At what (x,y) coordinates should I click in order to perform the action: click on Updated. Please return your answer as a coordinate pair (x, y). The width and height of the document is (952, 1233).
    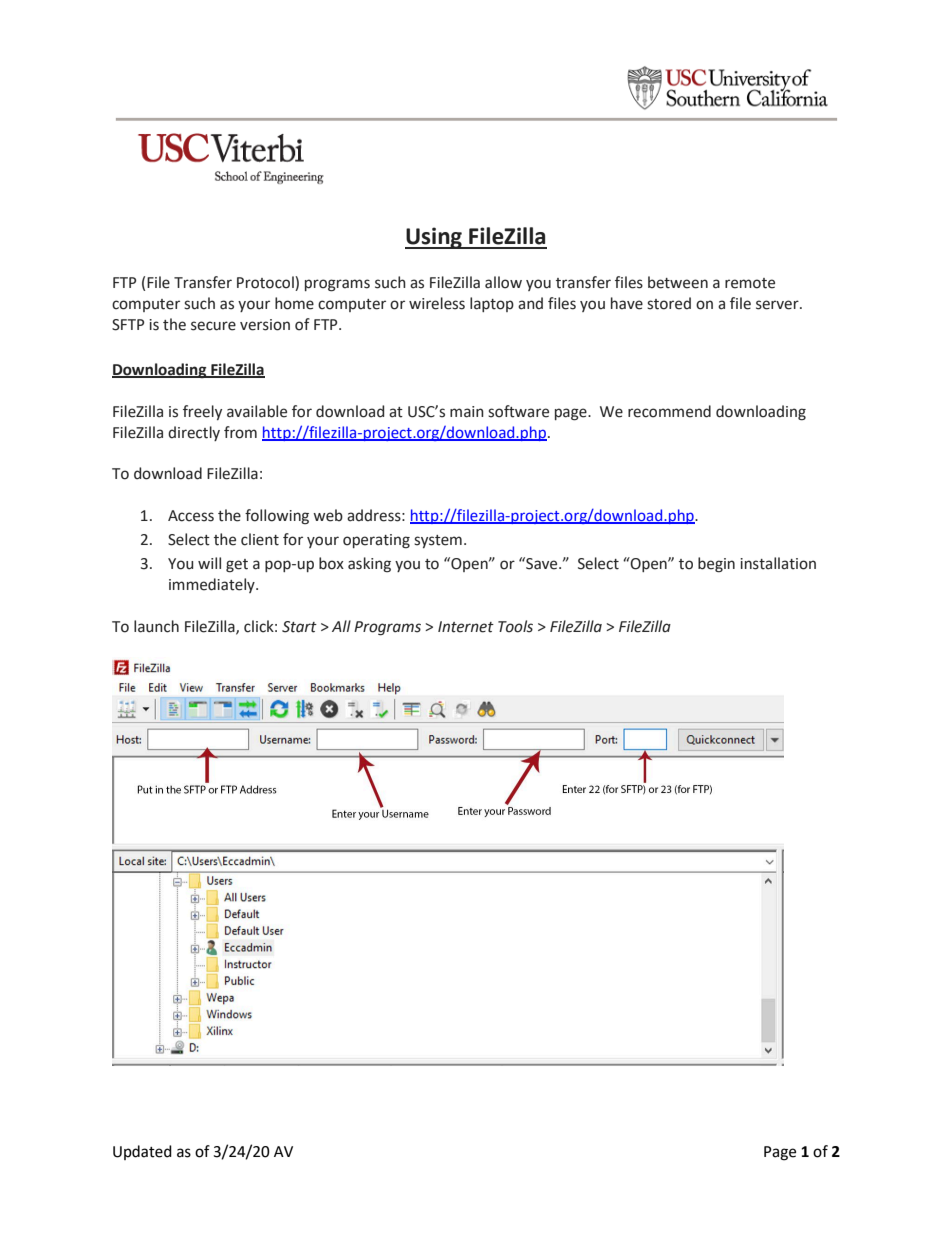
    Looking at the image, I should click on (142, 1152).
